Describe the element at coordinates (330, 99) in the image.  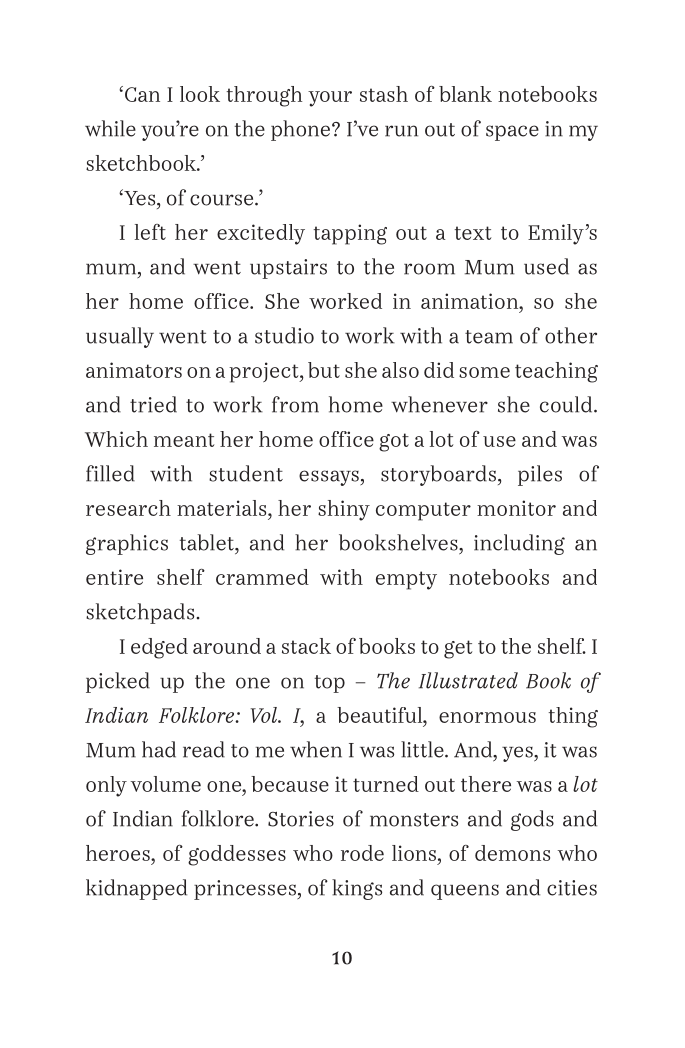
I see `your` at that location.
